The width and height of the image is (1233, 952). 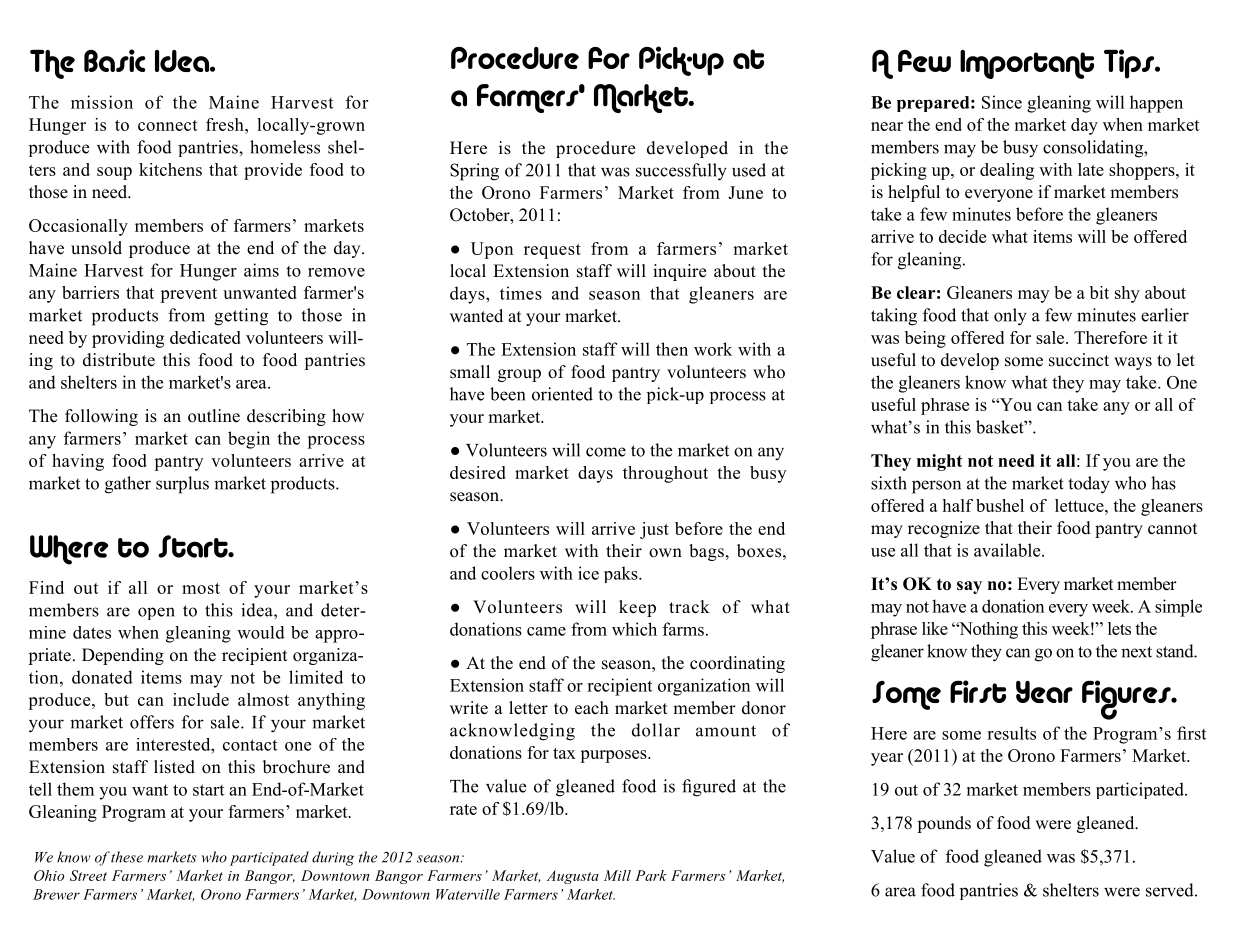 I want to click on throughout, so click(x=665, y=474).
